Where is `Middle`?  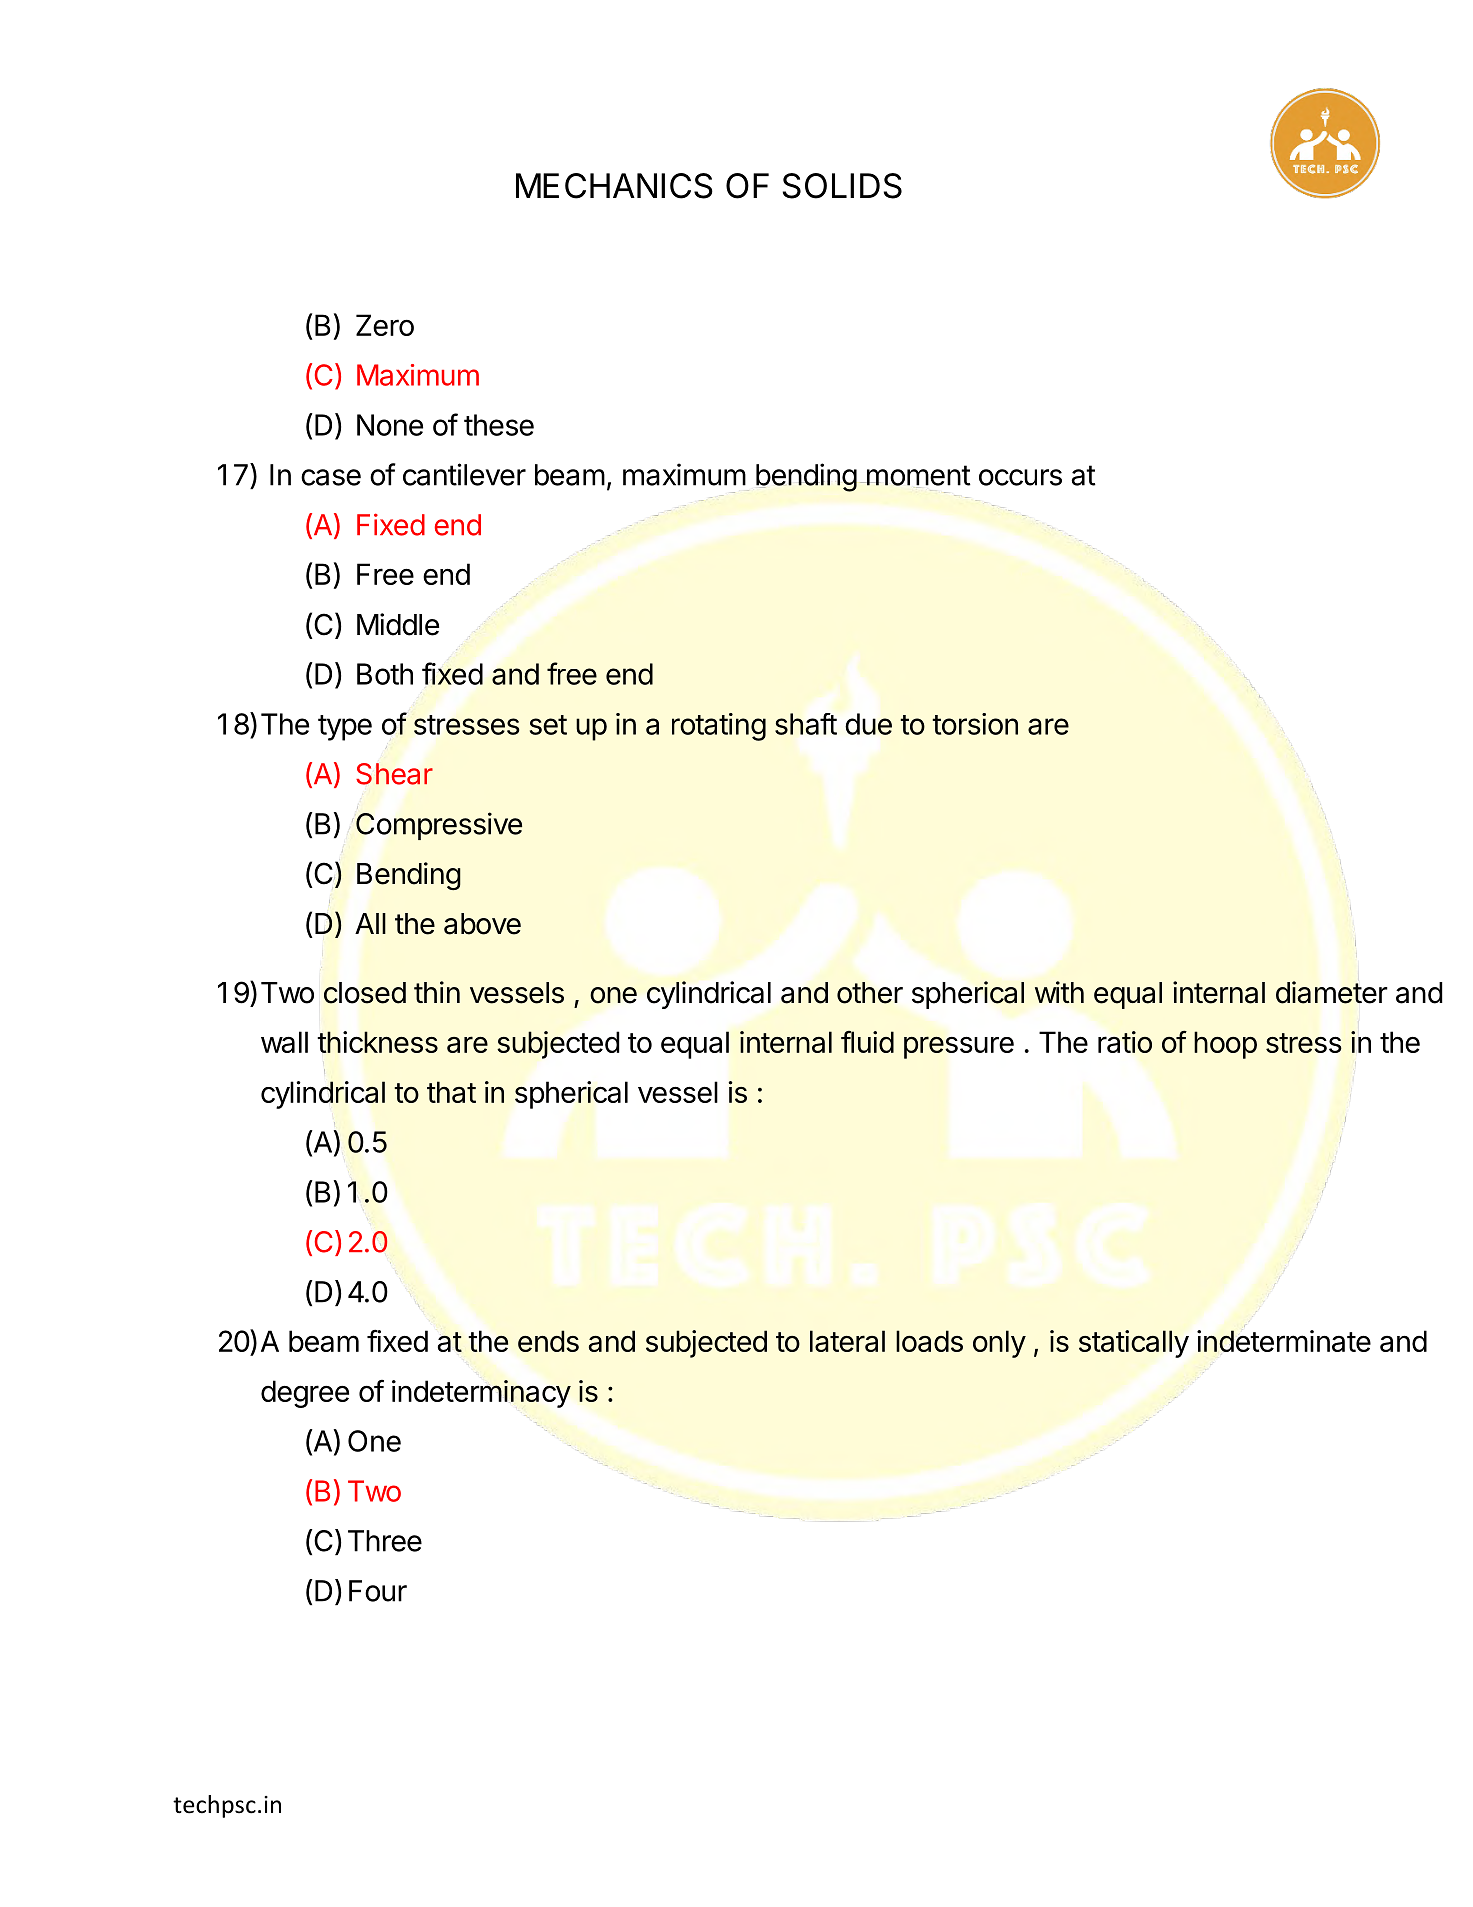
Middle is located at coordinates (398, 624).
